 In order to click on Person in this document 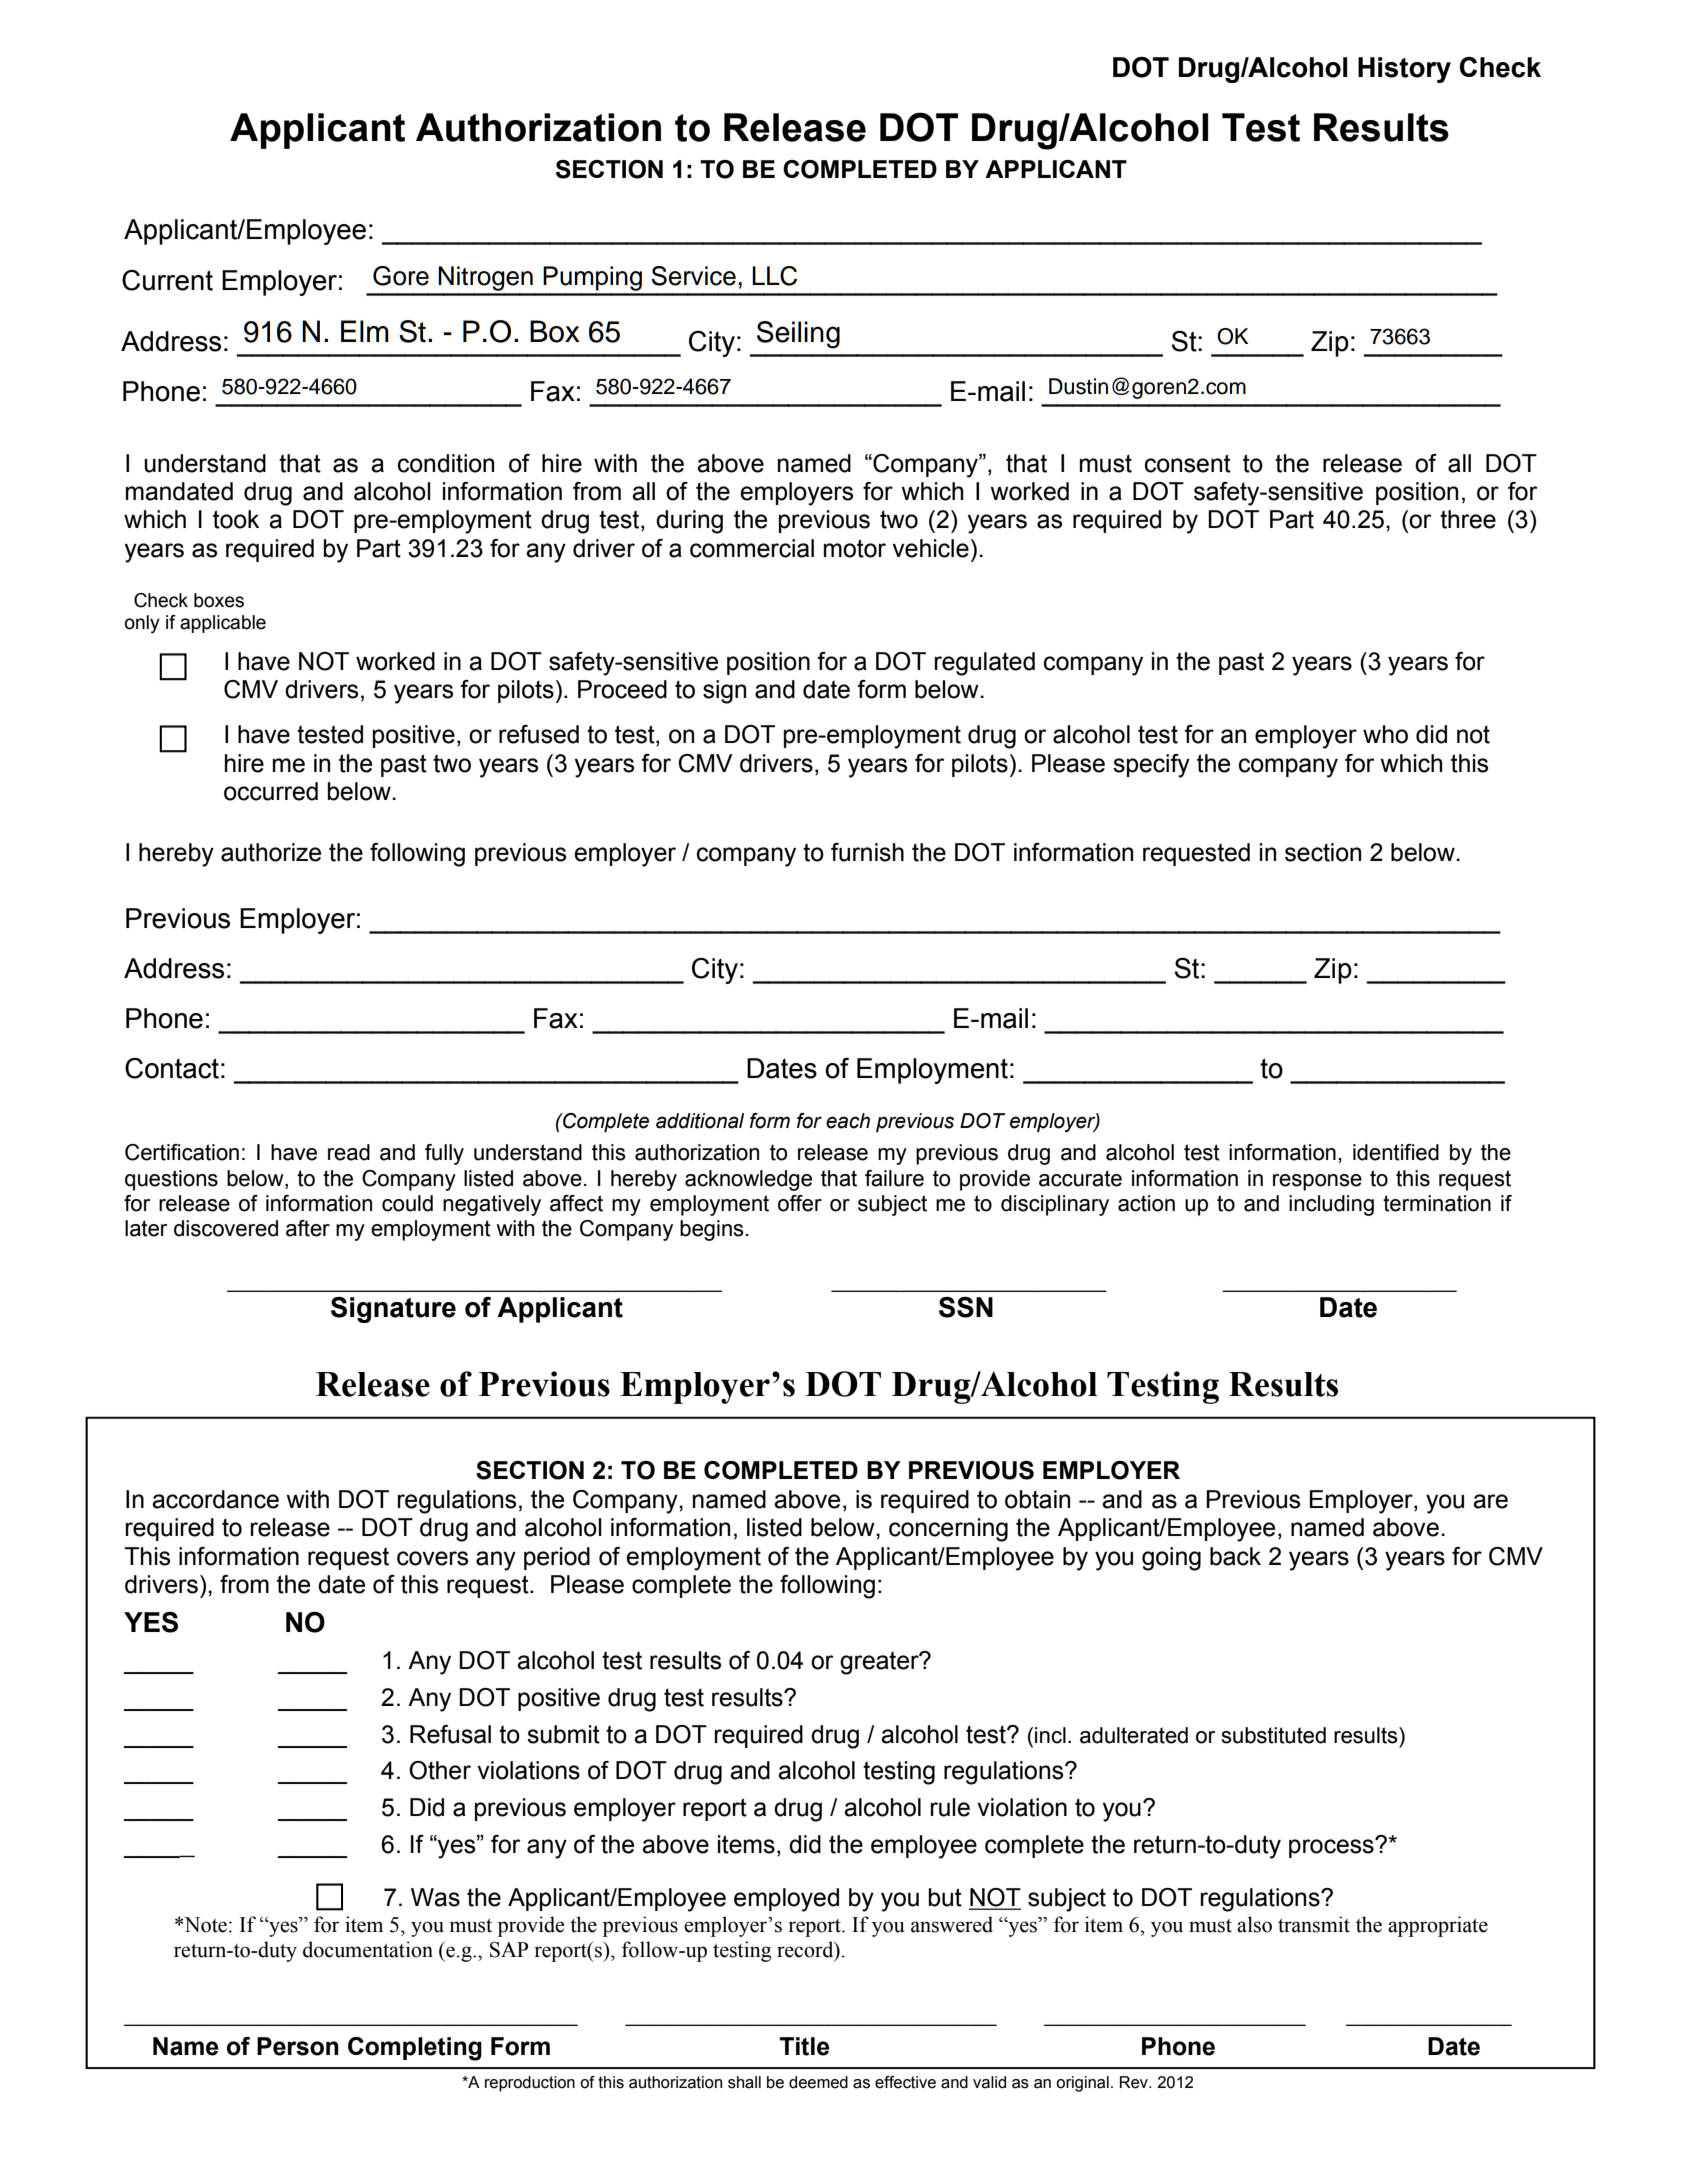, I will do `click(298, 2046)`.
